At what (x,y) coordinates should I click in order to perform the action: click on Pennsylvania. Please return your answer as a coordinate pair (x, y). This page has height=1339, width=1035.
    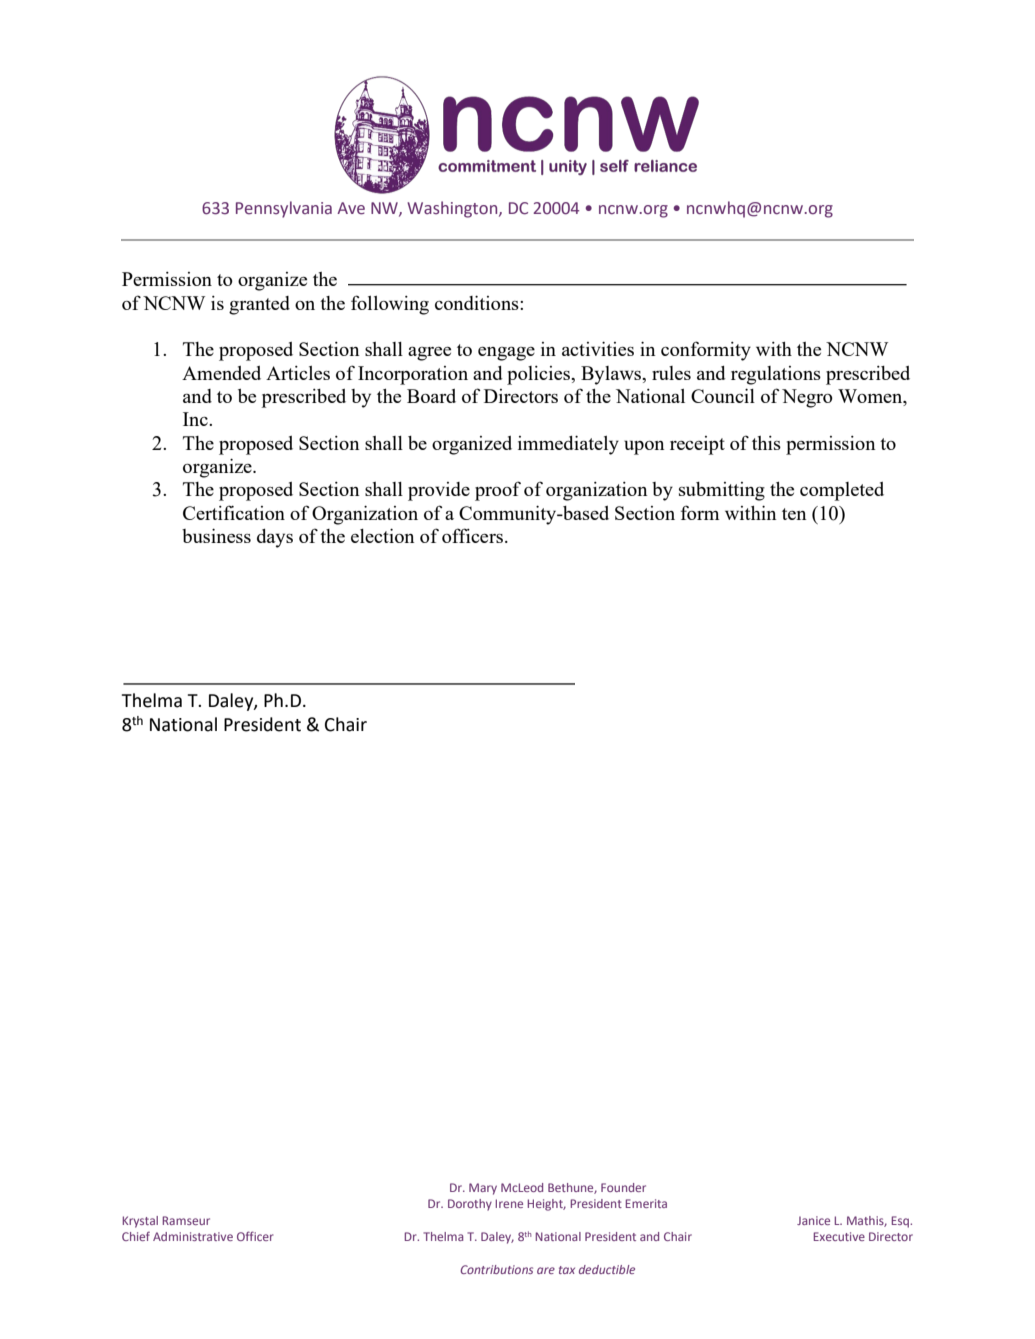
    Looking at the image, I should click on (284, 209).
